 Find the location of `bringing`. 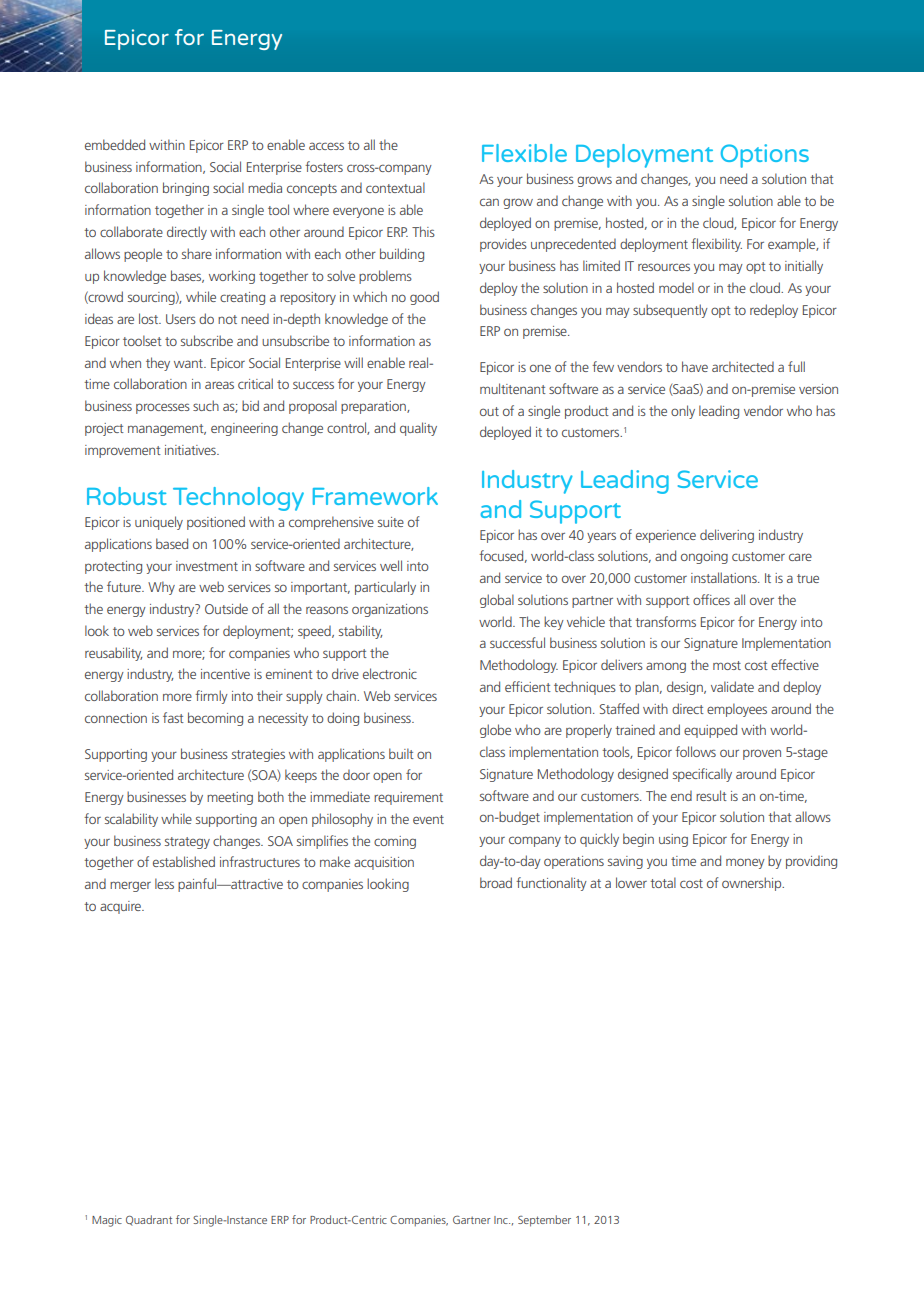

bringing is located at coordinates (186, 189).
